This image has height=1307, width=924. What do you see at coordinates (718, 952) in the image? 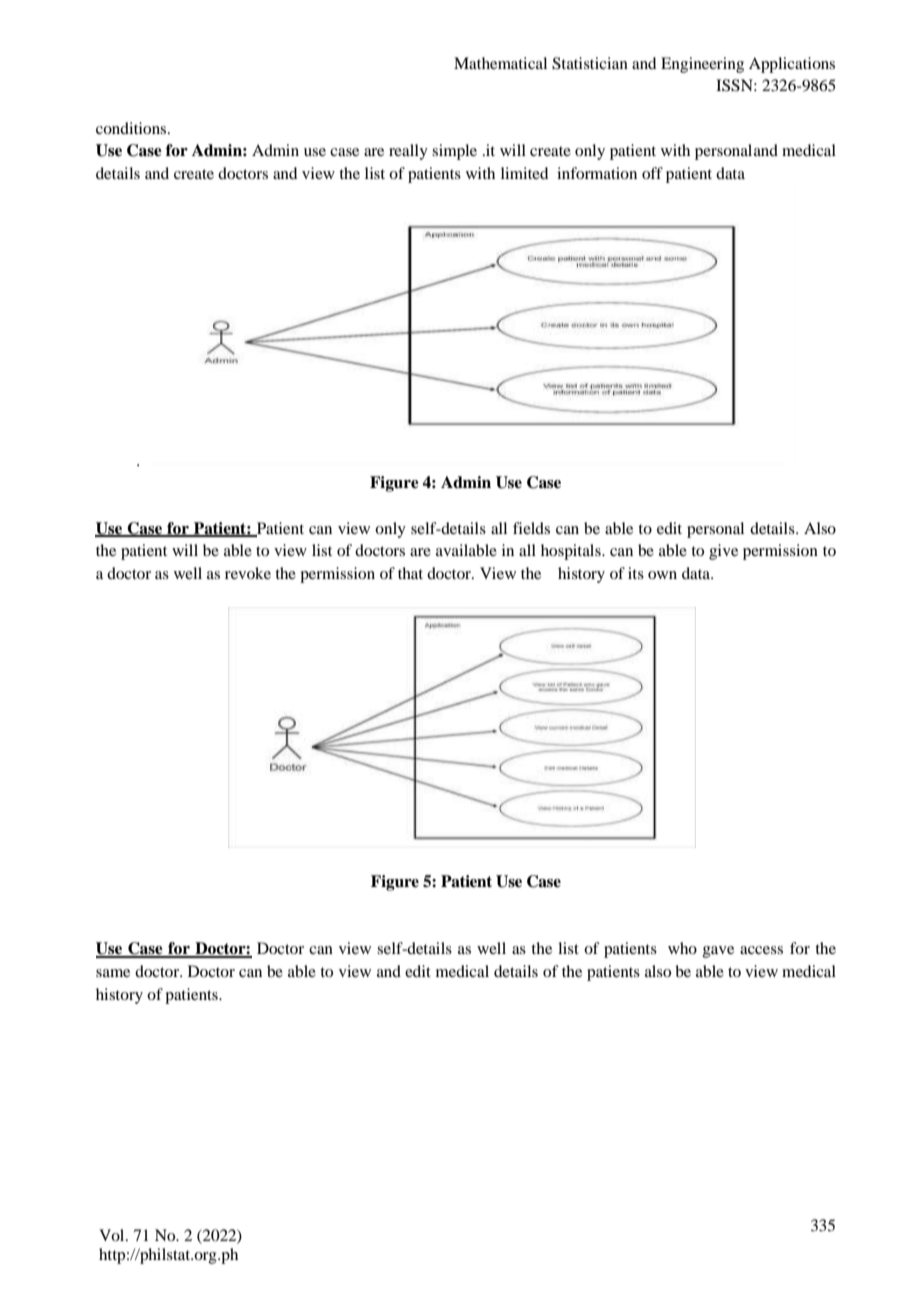
I see `gave` at bounding box center [718, 952].
